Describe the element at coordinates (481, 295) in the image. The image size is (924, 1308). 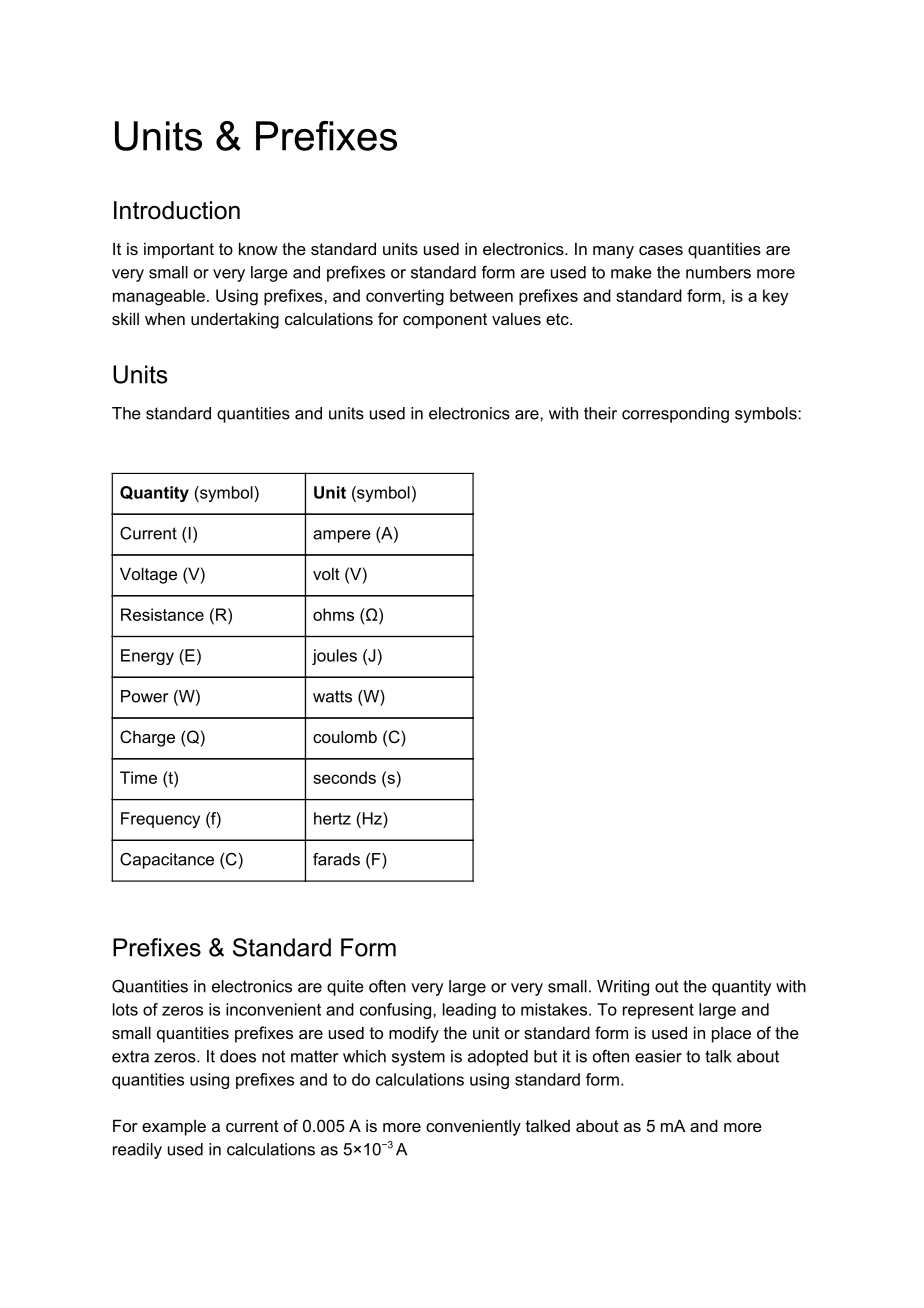
I see `between` at that location.
